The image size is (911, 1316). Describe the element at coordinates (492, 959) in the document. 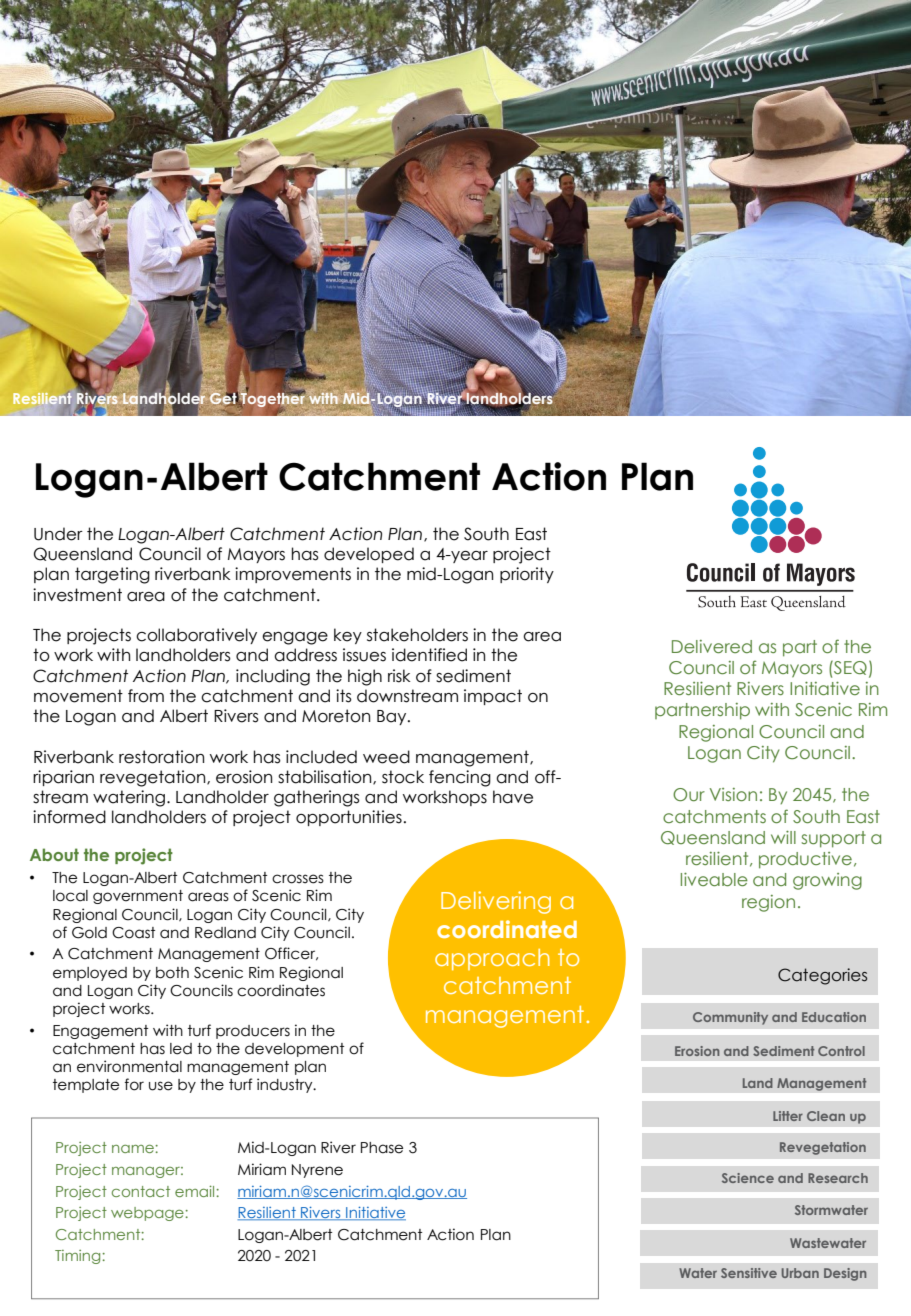

I see `approach` at that location.
